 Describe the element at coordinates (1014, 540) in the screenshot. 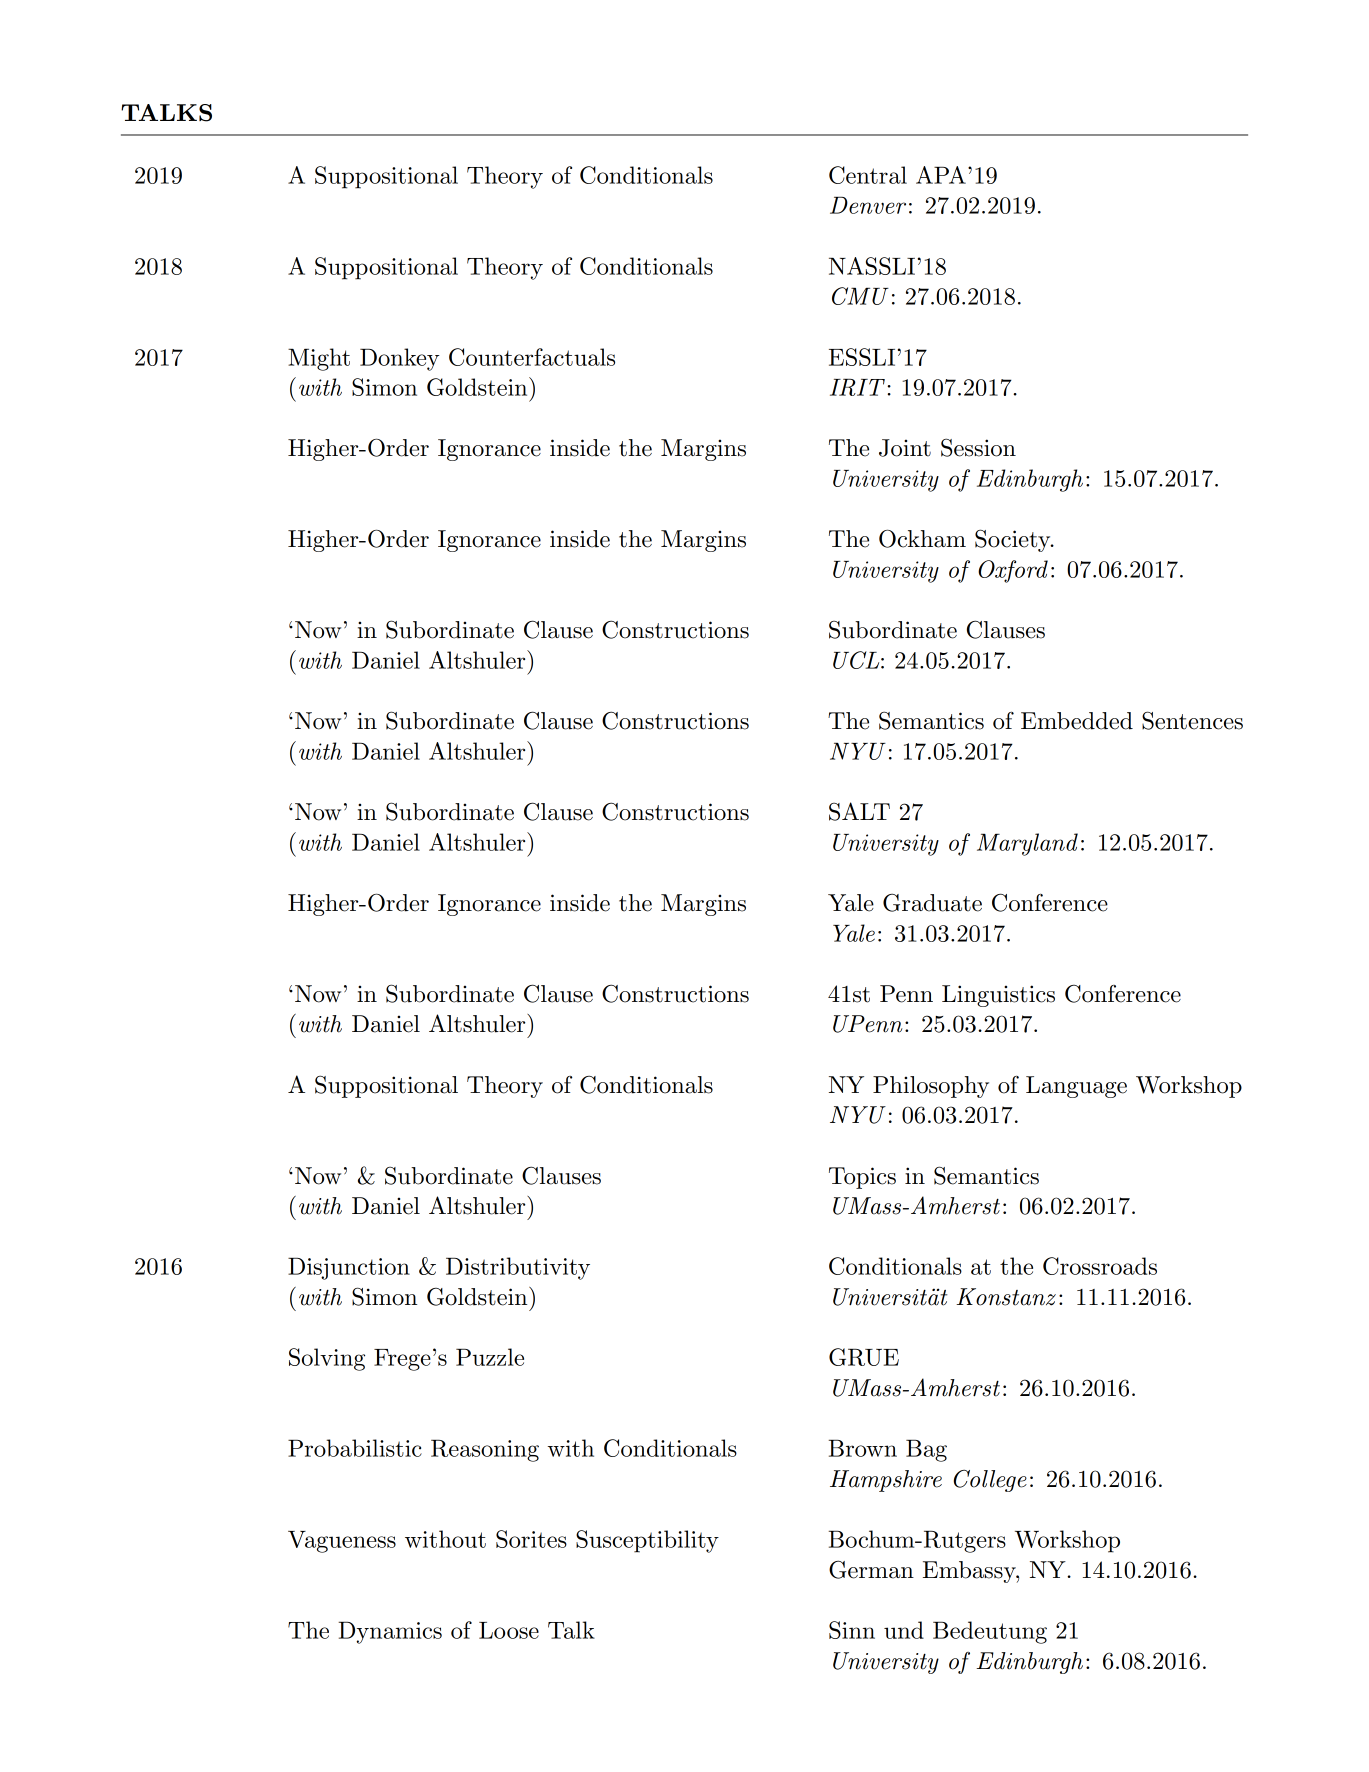

I see `Society` at that location.
